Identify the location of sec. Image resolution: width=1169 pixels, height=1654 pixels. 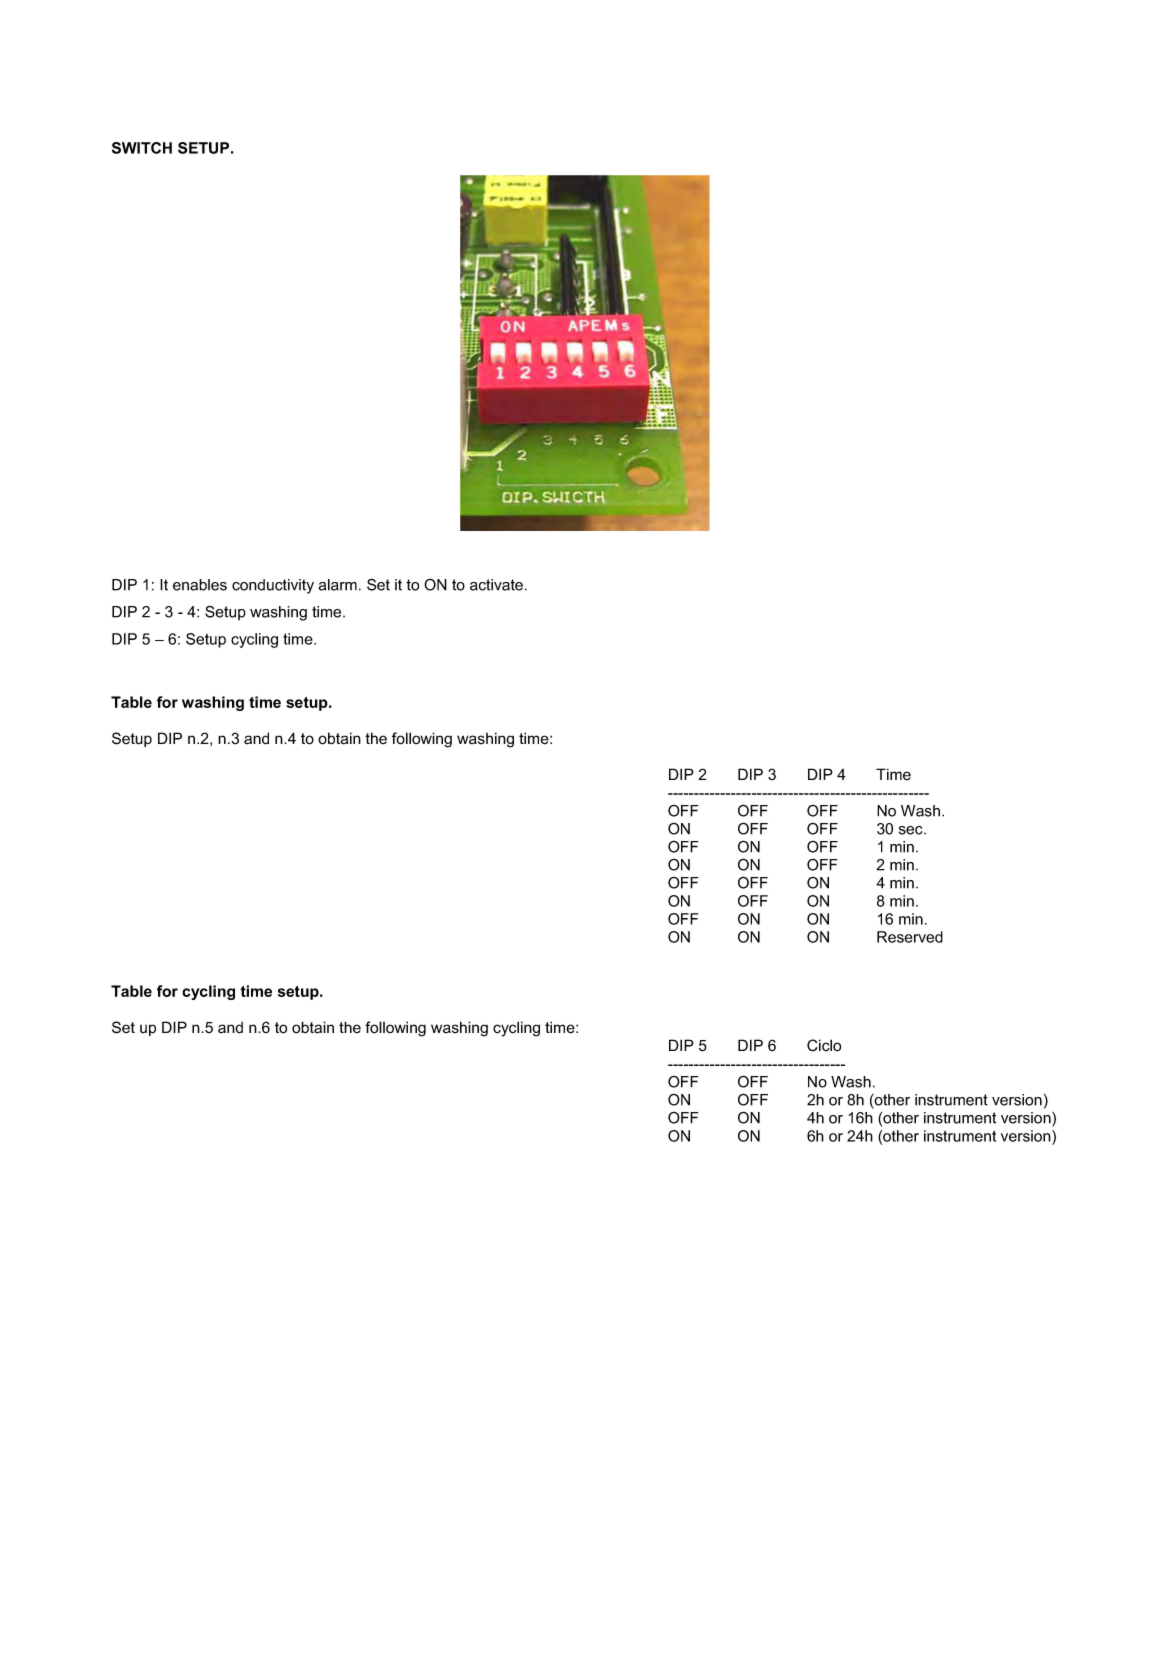
(912, 830).
